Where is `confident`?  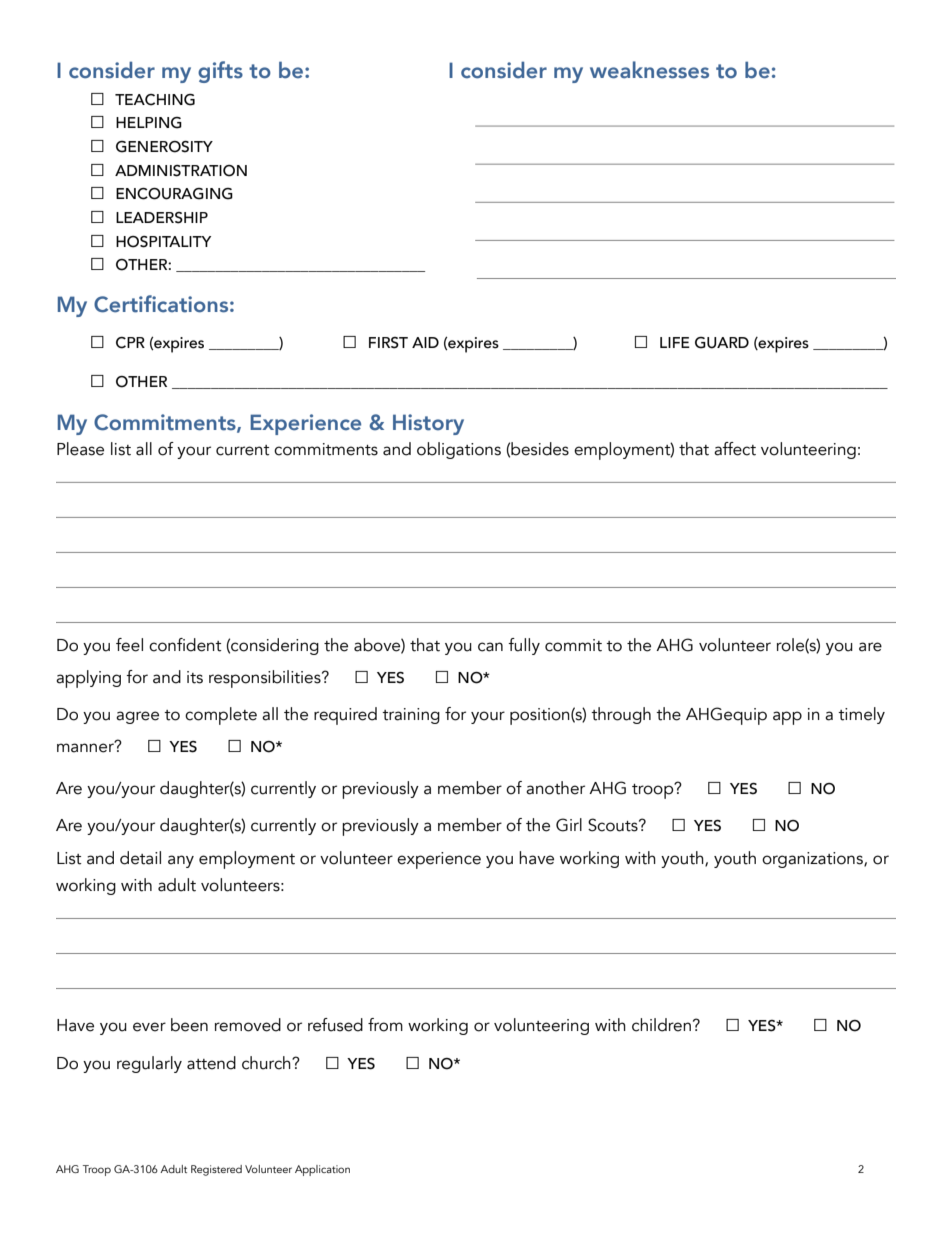
confident is located at coordinates (185, 645).
